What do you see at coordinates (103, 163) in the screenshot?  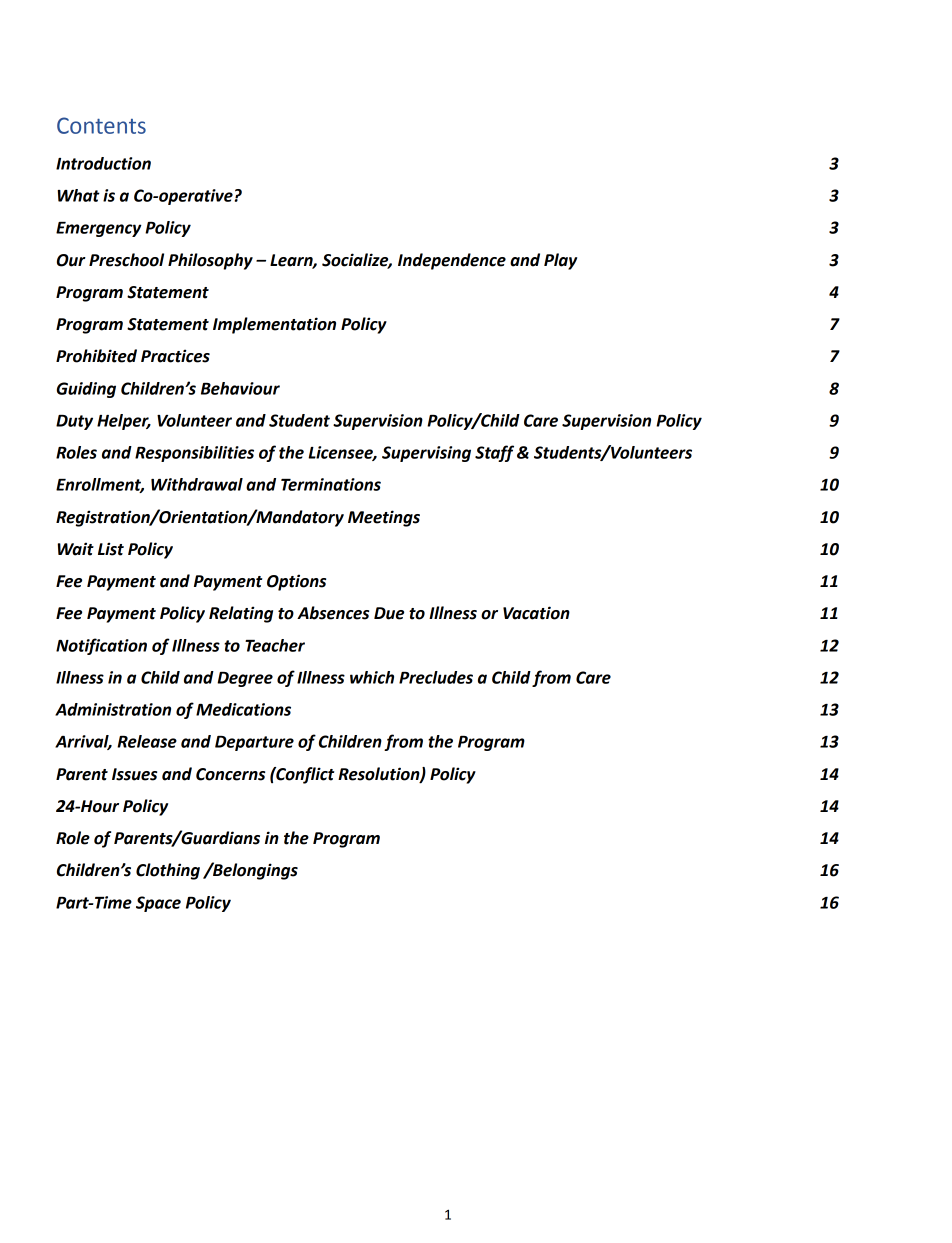 I see `Introduction` at bounding box center [103, 163].
